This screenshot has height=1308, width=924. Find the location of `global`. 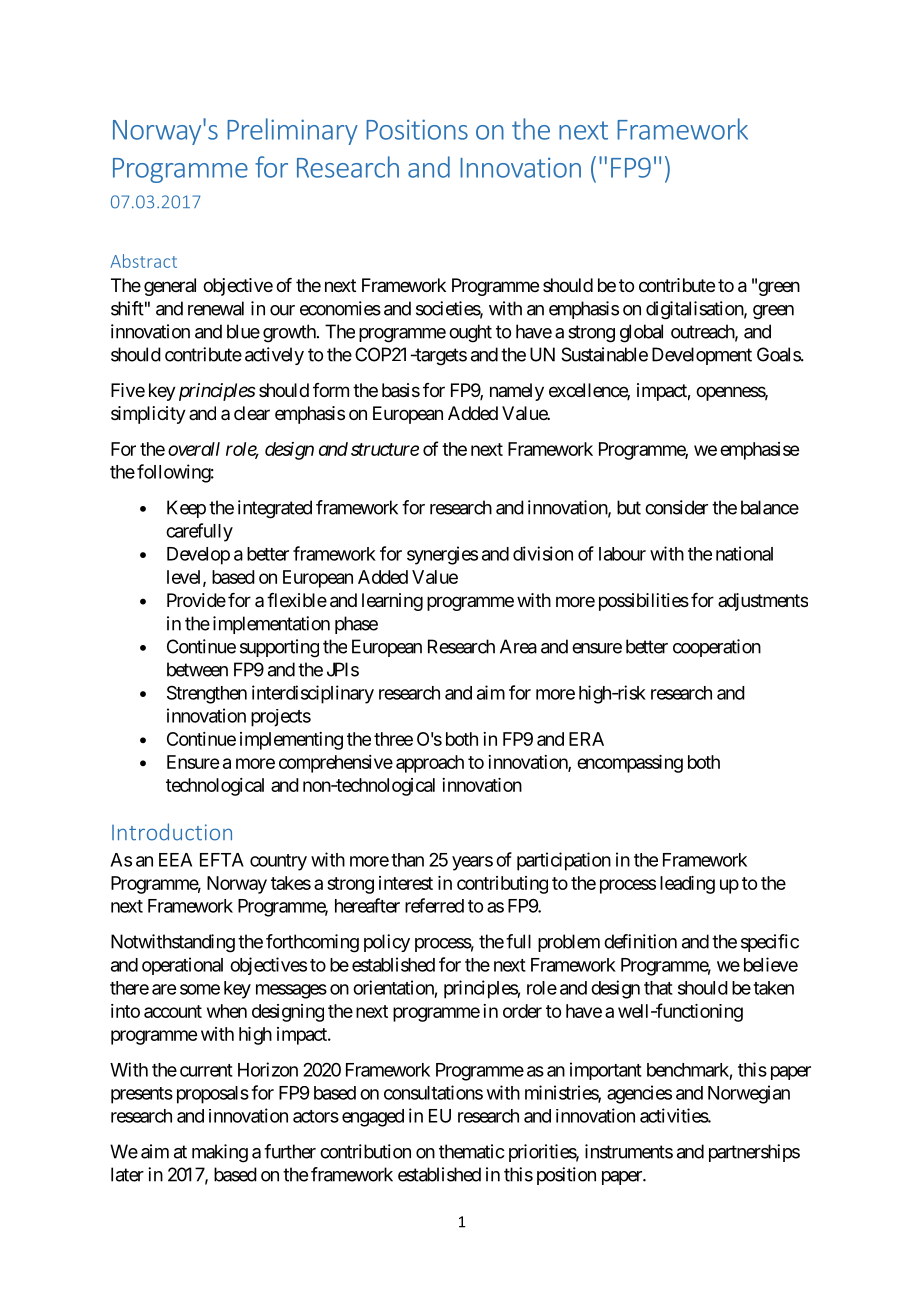

global is located at coordinates (641, 333).
